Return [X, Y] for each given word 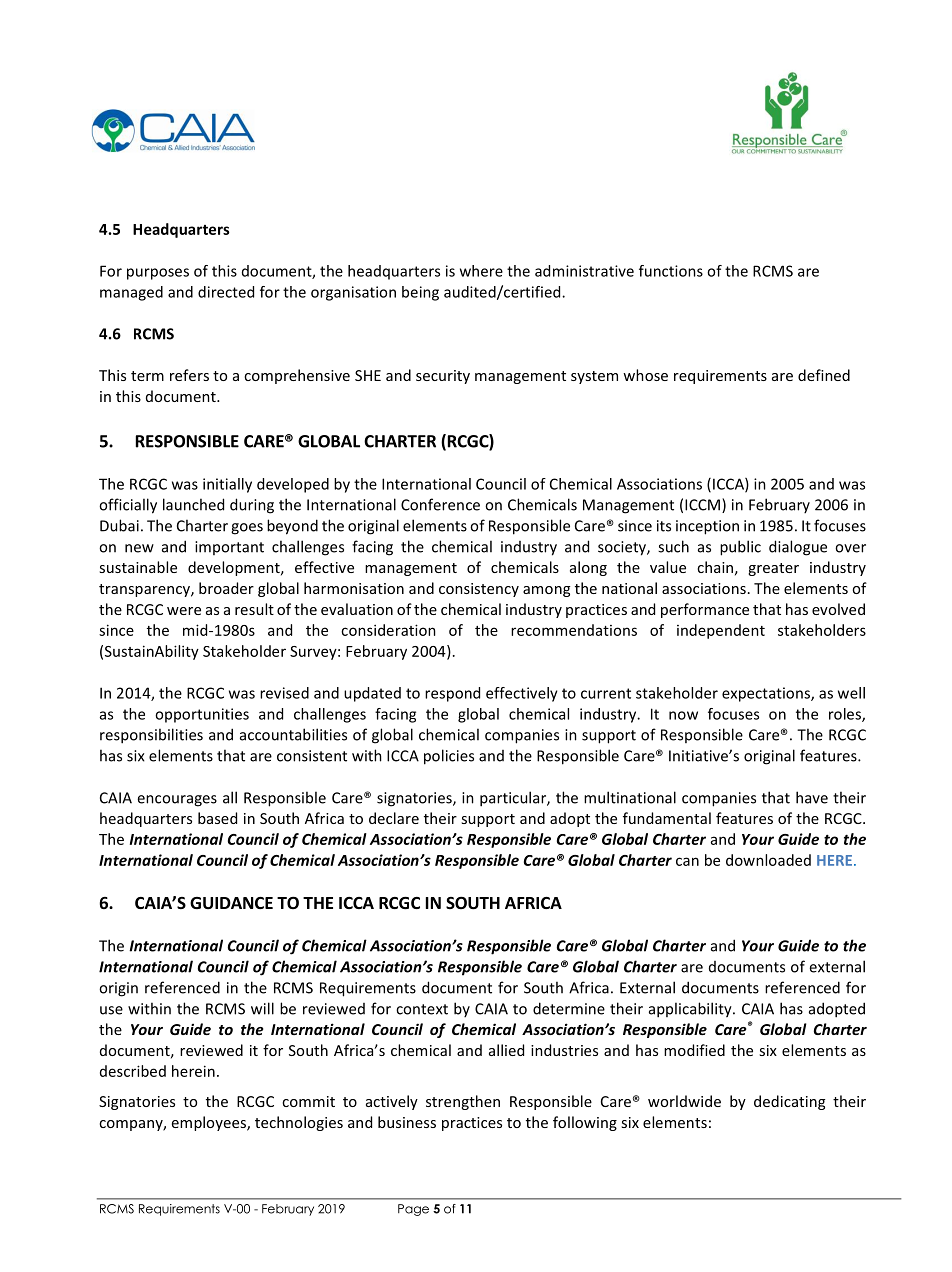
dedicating [789, 1102]
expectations [767, 694]
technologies [299, 1123]
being [420, 293]
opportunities [202, 715]
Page [413, 1210]
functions [671, 271]
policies [449, 757]
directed [226, 292]
